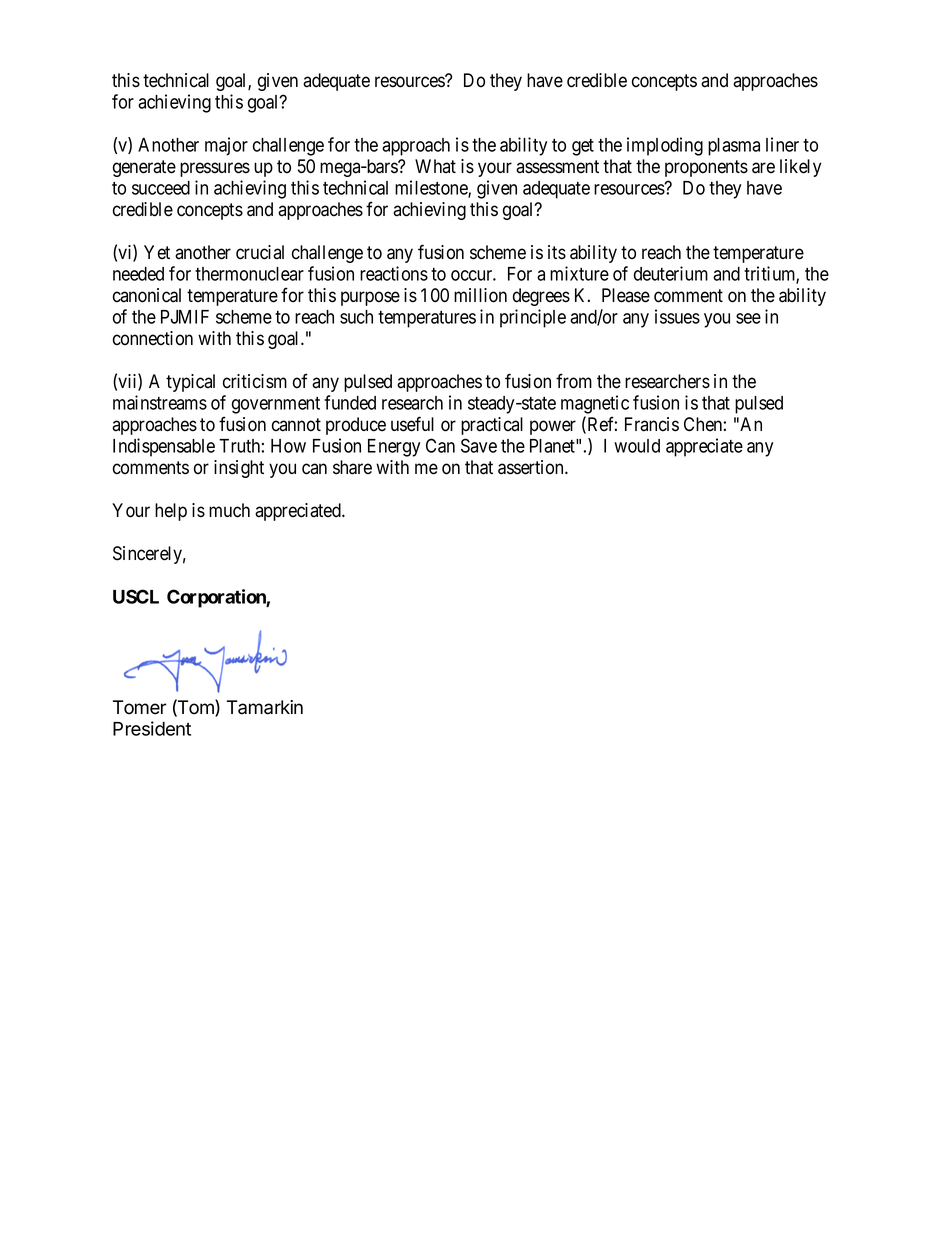 This page has width=952, height=1233. Describe the element at coordinates (706, 168) in the page. I see `proponents` at that location.
